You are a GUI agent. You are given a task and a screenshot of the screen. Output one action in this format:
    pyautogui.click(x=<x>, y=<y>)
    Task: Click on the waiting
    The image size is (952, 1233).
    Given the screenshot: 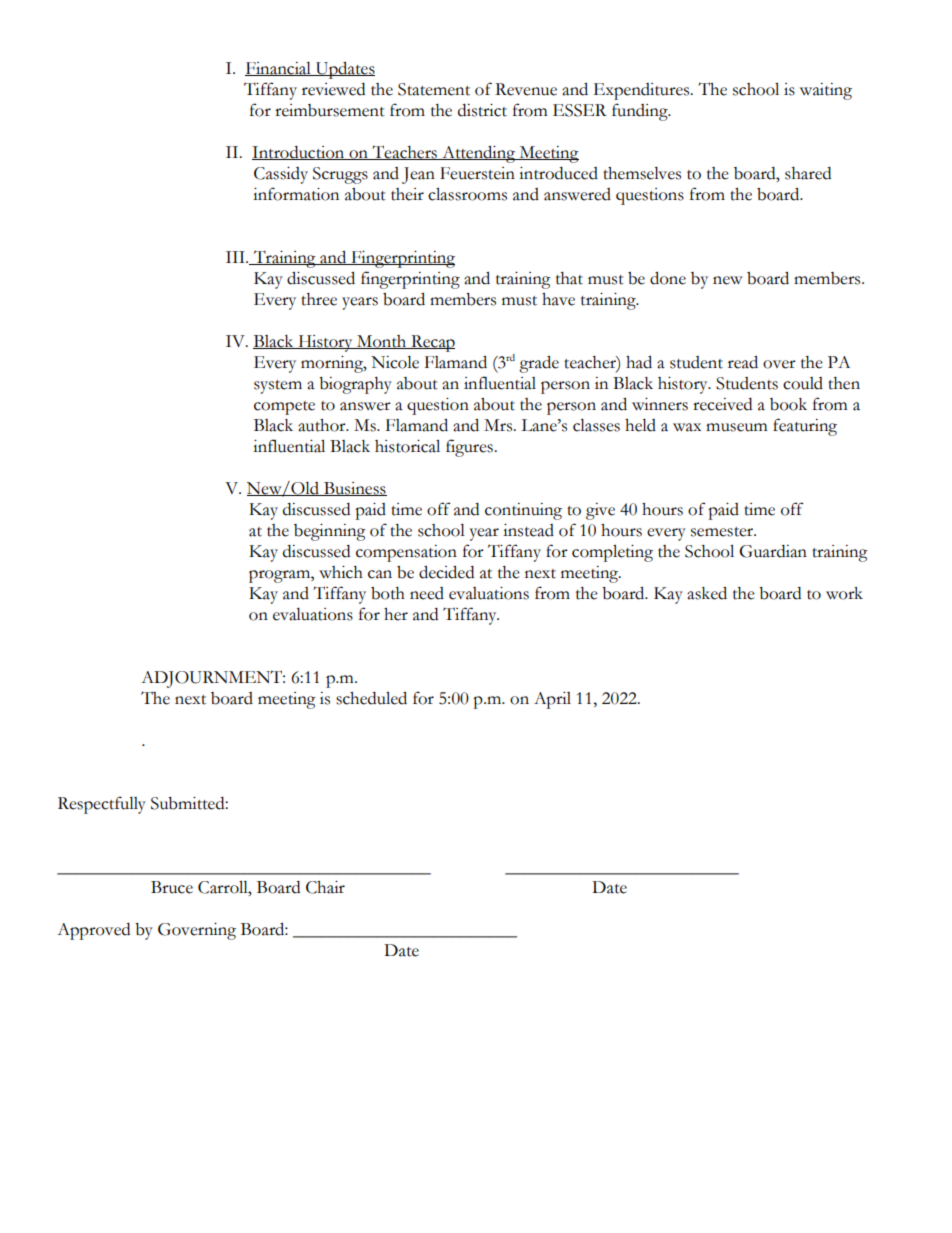 What is the action you would take?
    pyautogui.click(x=826, y=91)
